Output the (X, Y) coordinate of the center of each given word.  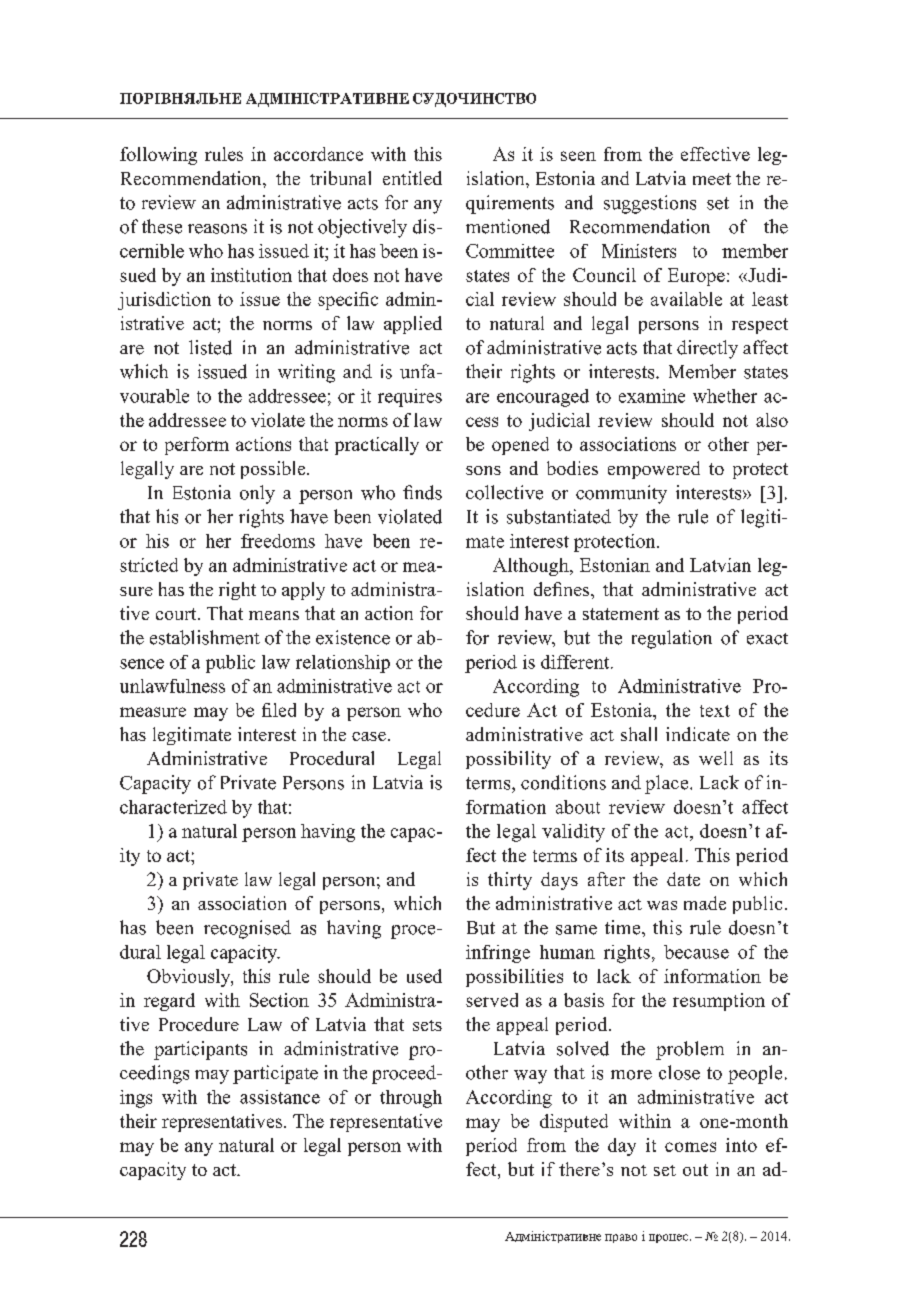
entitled (412, 178)
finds (422, 492)
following (158, 156)
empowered (654, 470)
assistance (280, 1097)
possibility (508, 760)
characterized (173, 807)
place (668, 784)
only (257, 494)
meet (712, 179)
